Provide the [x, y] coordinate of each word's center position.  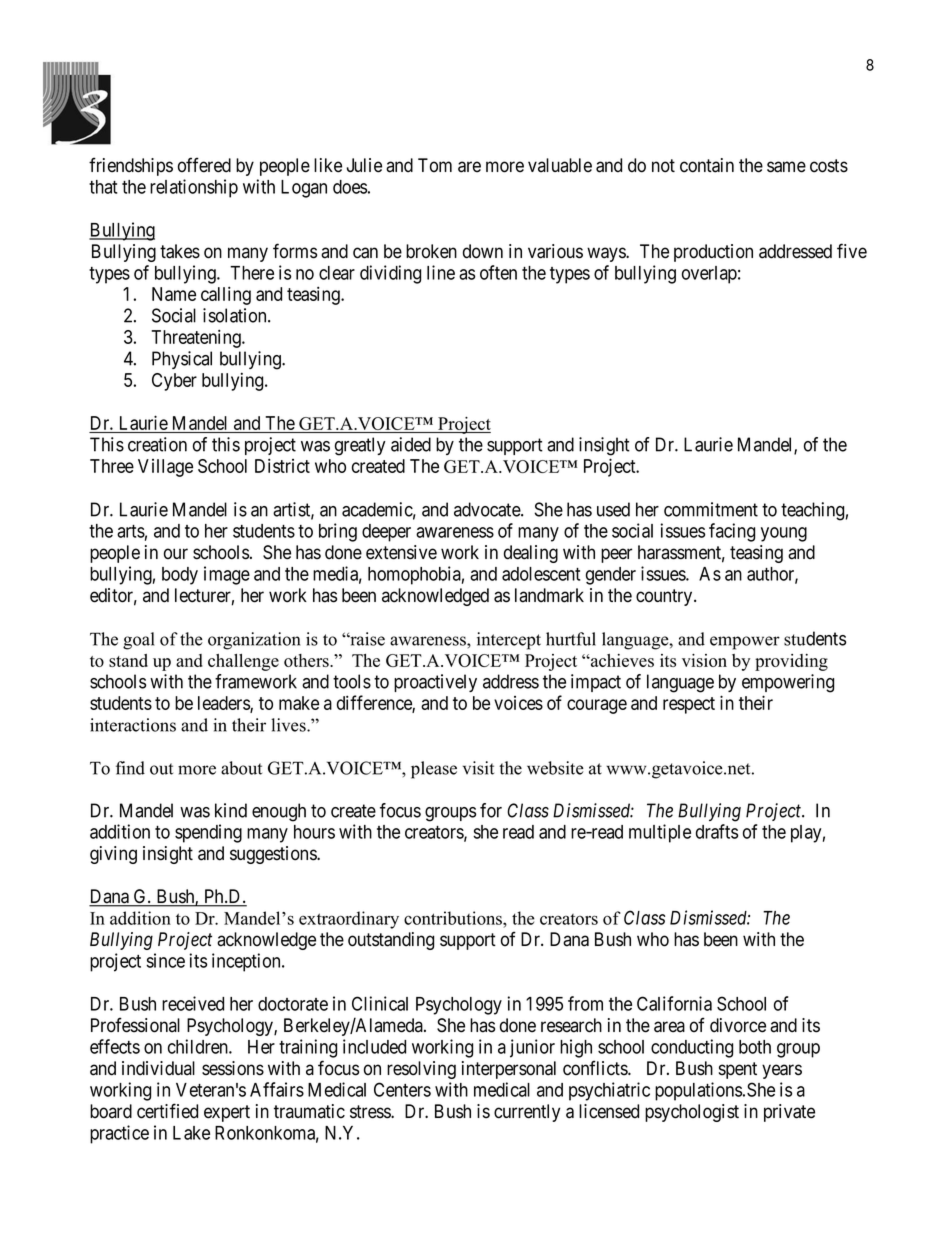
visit [478, 768]
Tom [435, 165]
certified [167, 1111]
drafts [717, 831]
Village [165, 468]
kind [231, 810]
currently [527, 1113]
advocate [488, 509]
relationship [194, 188]
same [786, 167]
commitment [711, 509]
